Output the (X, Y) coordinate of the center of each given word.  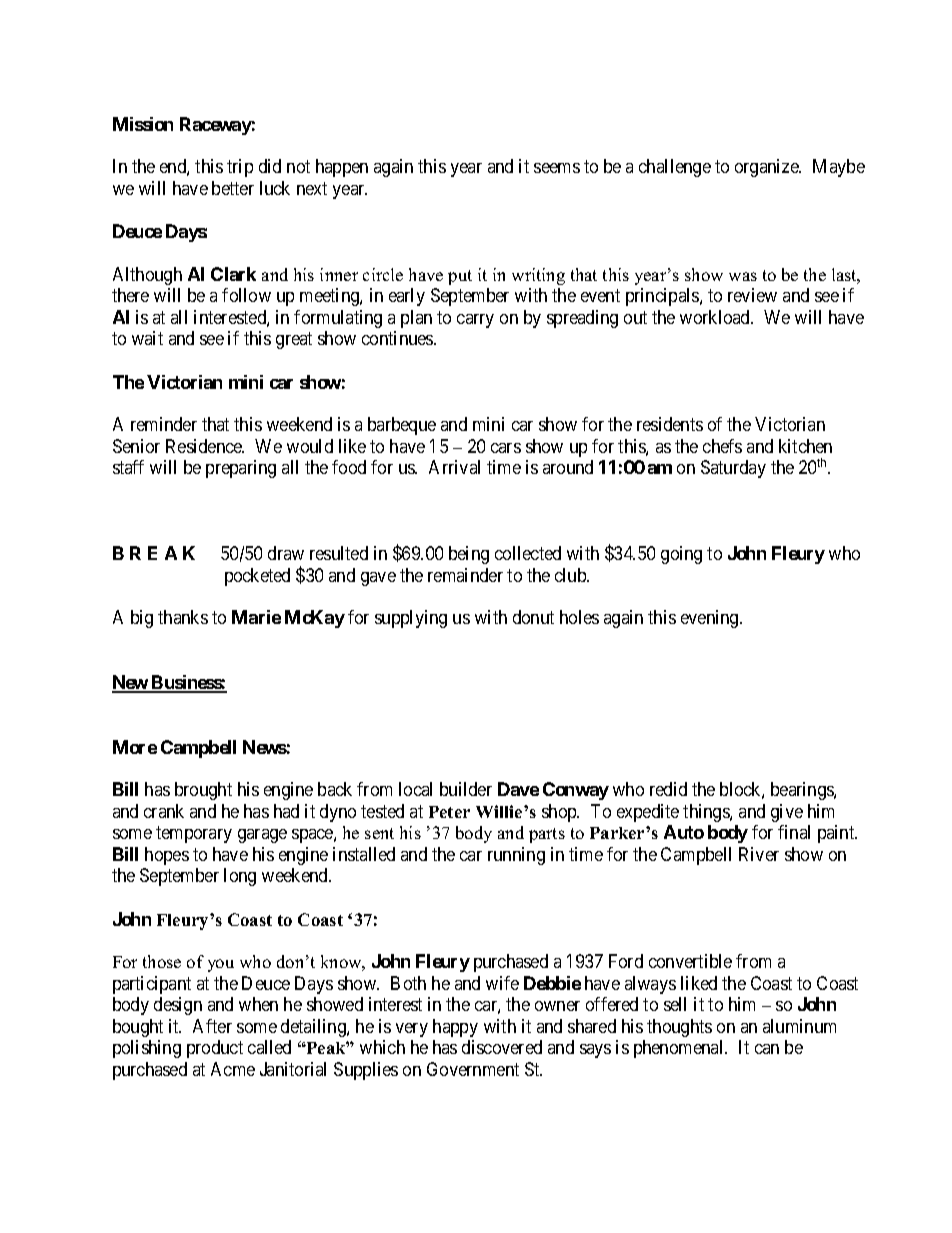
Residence (205, 446)
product (215, 1049)
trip (240, 168)
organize (768, 168)
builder (466, 789)
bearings (803, 791)
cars (506, 448)
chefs (722, 446)
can (767, 1049)
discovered (502, 1047)
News (265, 747)
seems (557, 168)
